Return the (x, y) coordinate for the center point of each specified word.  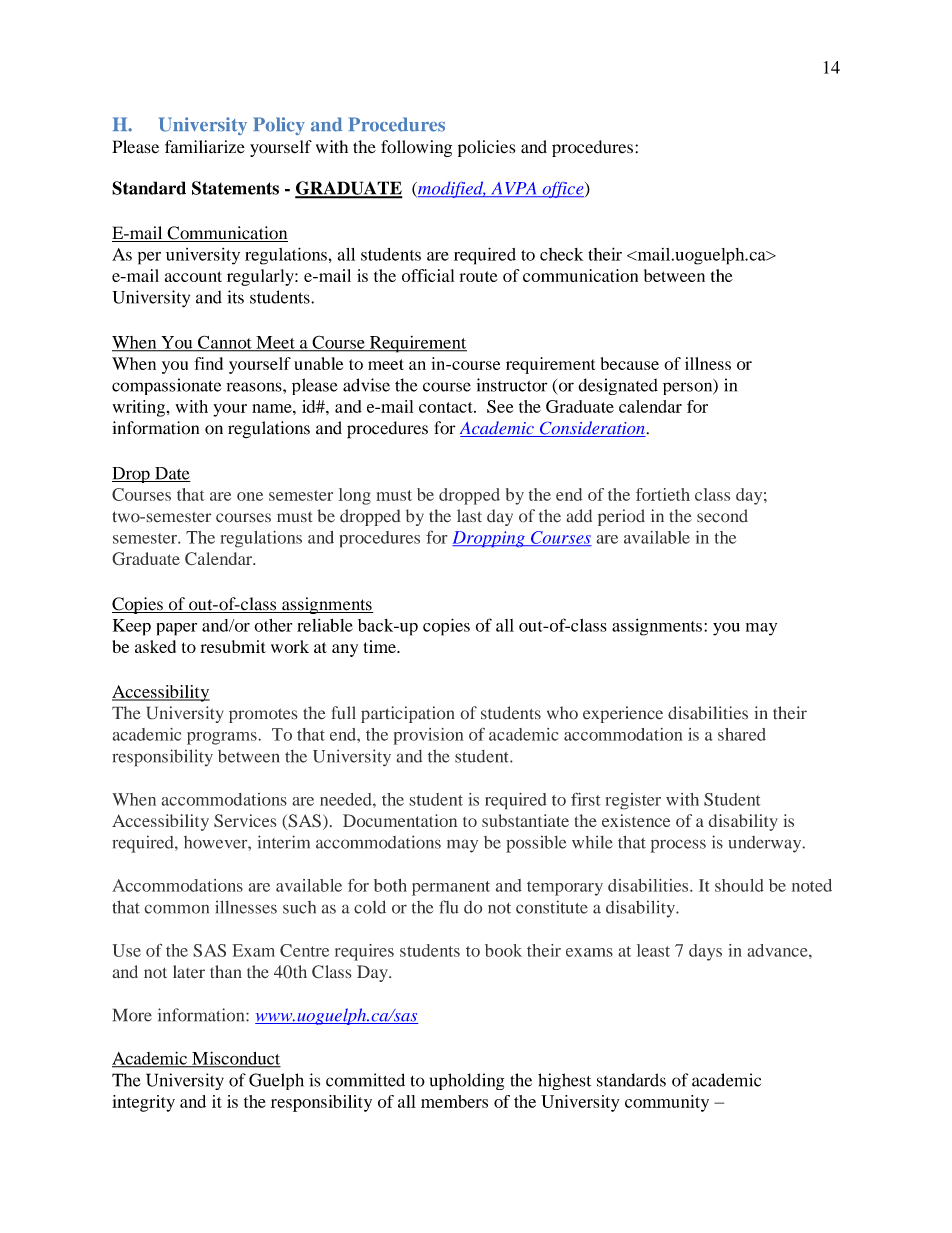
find (208, 363)
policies (486, 148)
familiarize (205, 147)
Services (245, 820)
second (722, 516)
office (563, 190)
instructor (512, 385)
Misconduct (235, 1059)
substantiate (525, 820)
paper (176, 629)
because (630, 363)
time (381, 646)
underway (766, 844)
